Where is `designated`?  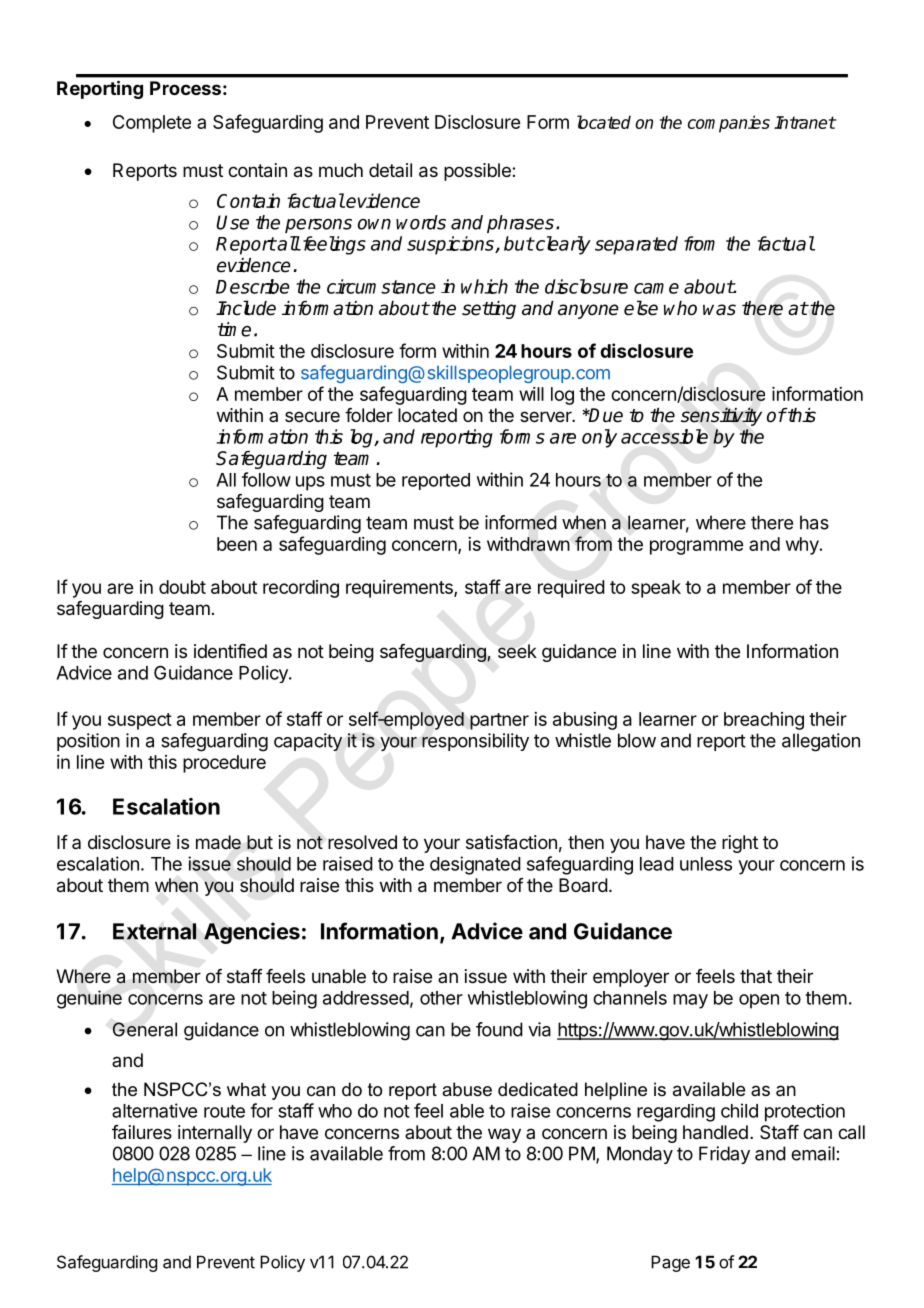
designated is located at coordinates (475, 865).
